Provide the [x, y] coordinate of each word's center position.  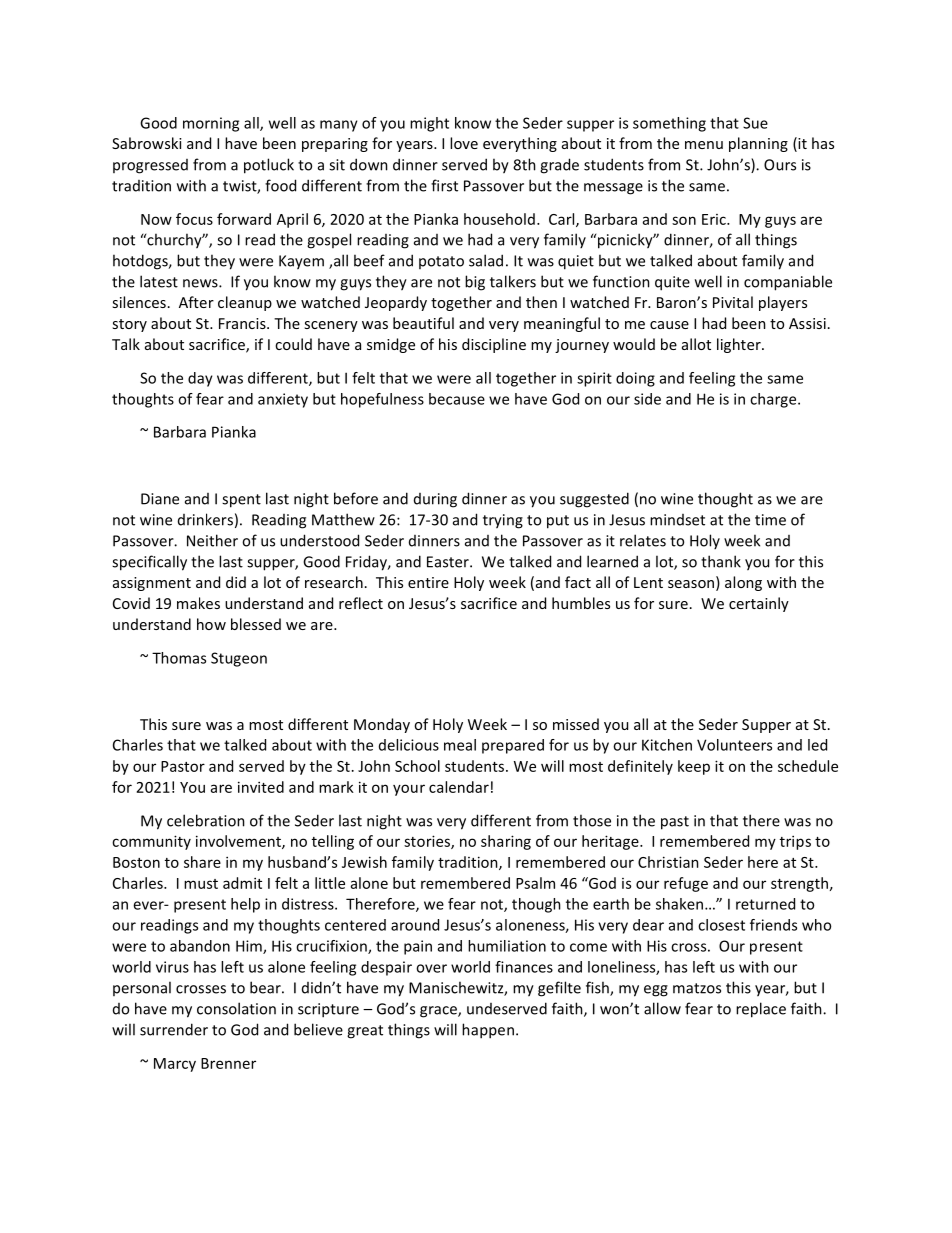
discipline [494, 345]
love [464, 143]
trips [795, 842]
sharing [506, 842]
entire [428, 582]
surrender [174, 1029]
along [743, 583]
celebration [206, 820]
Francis [243, 323]
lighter [740, 345]
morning [211, 124]
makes [198, 603]
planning [758, 144]
